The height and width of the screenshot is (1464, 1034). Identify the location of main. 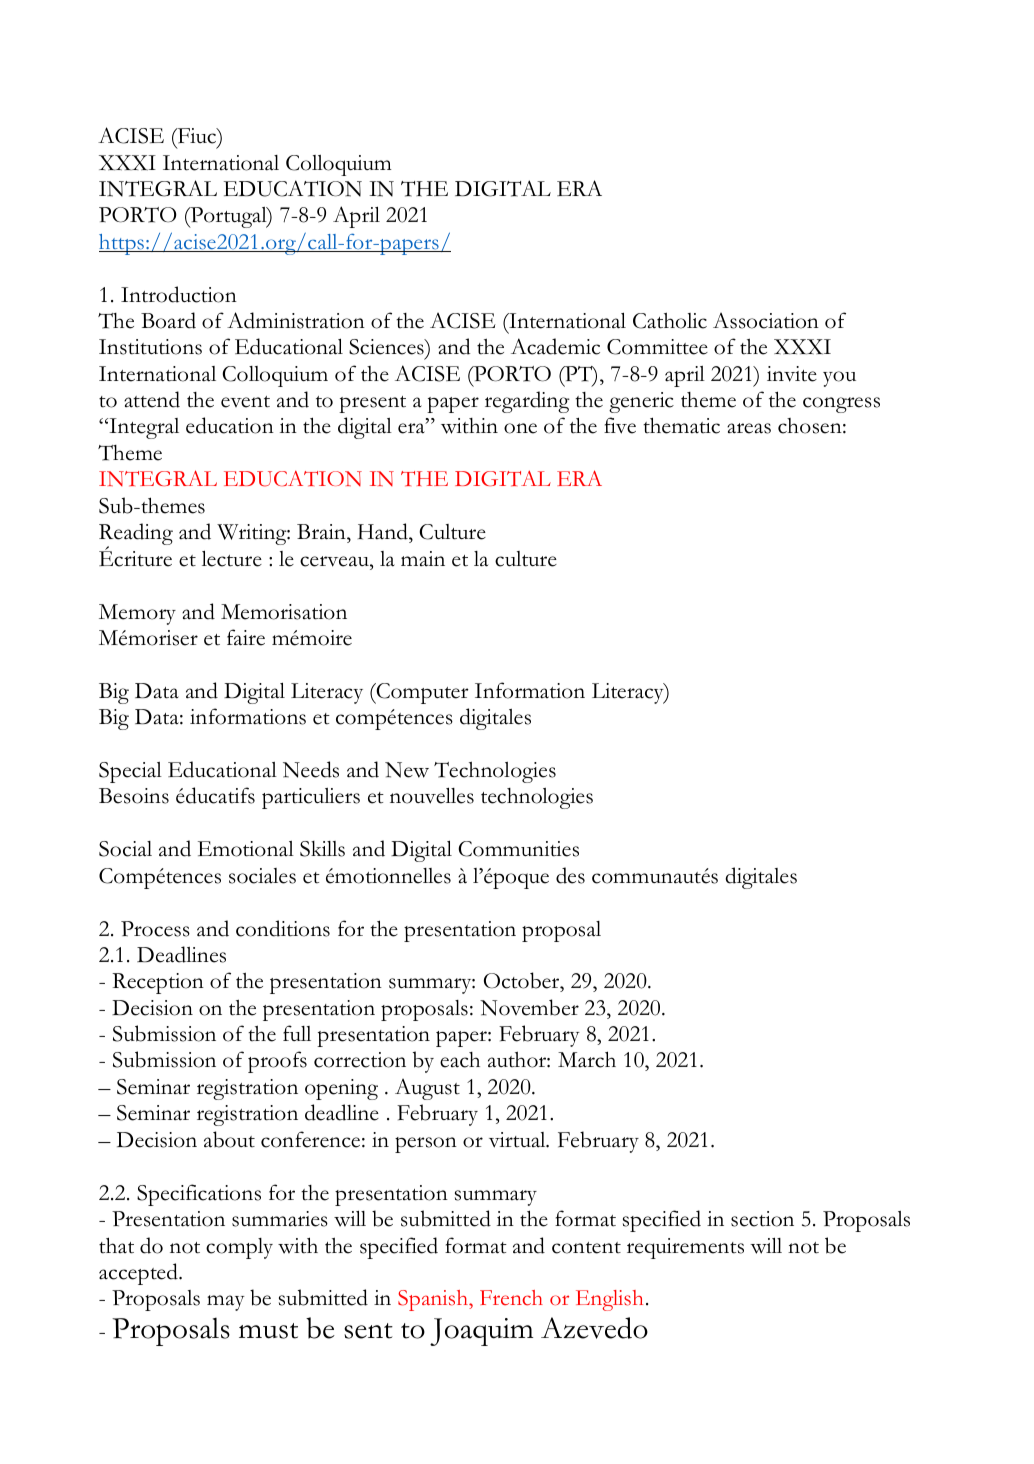
(423, 559).
